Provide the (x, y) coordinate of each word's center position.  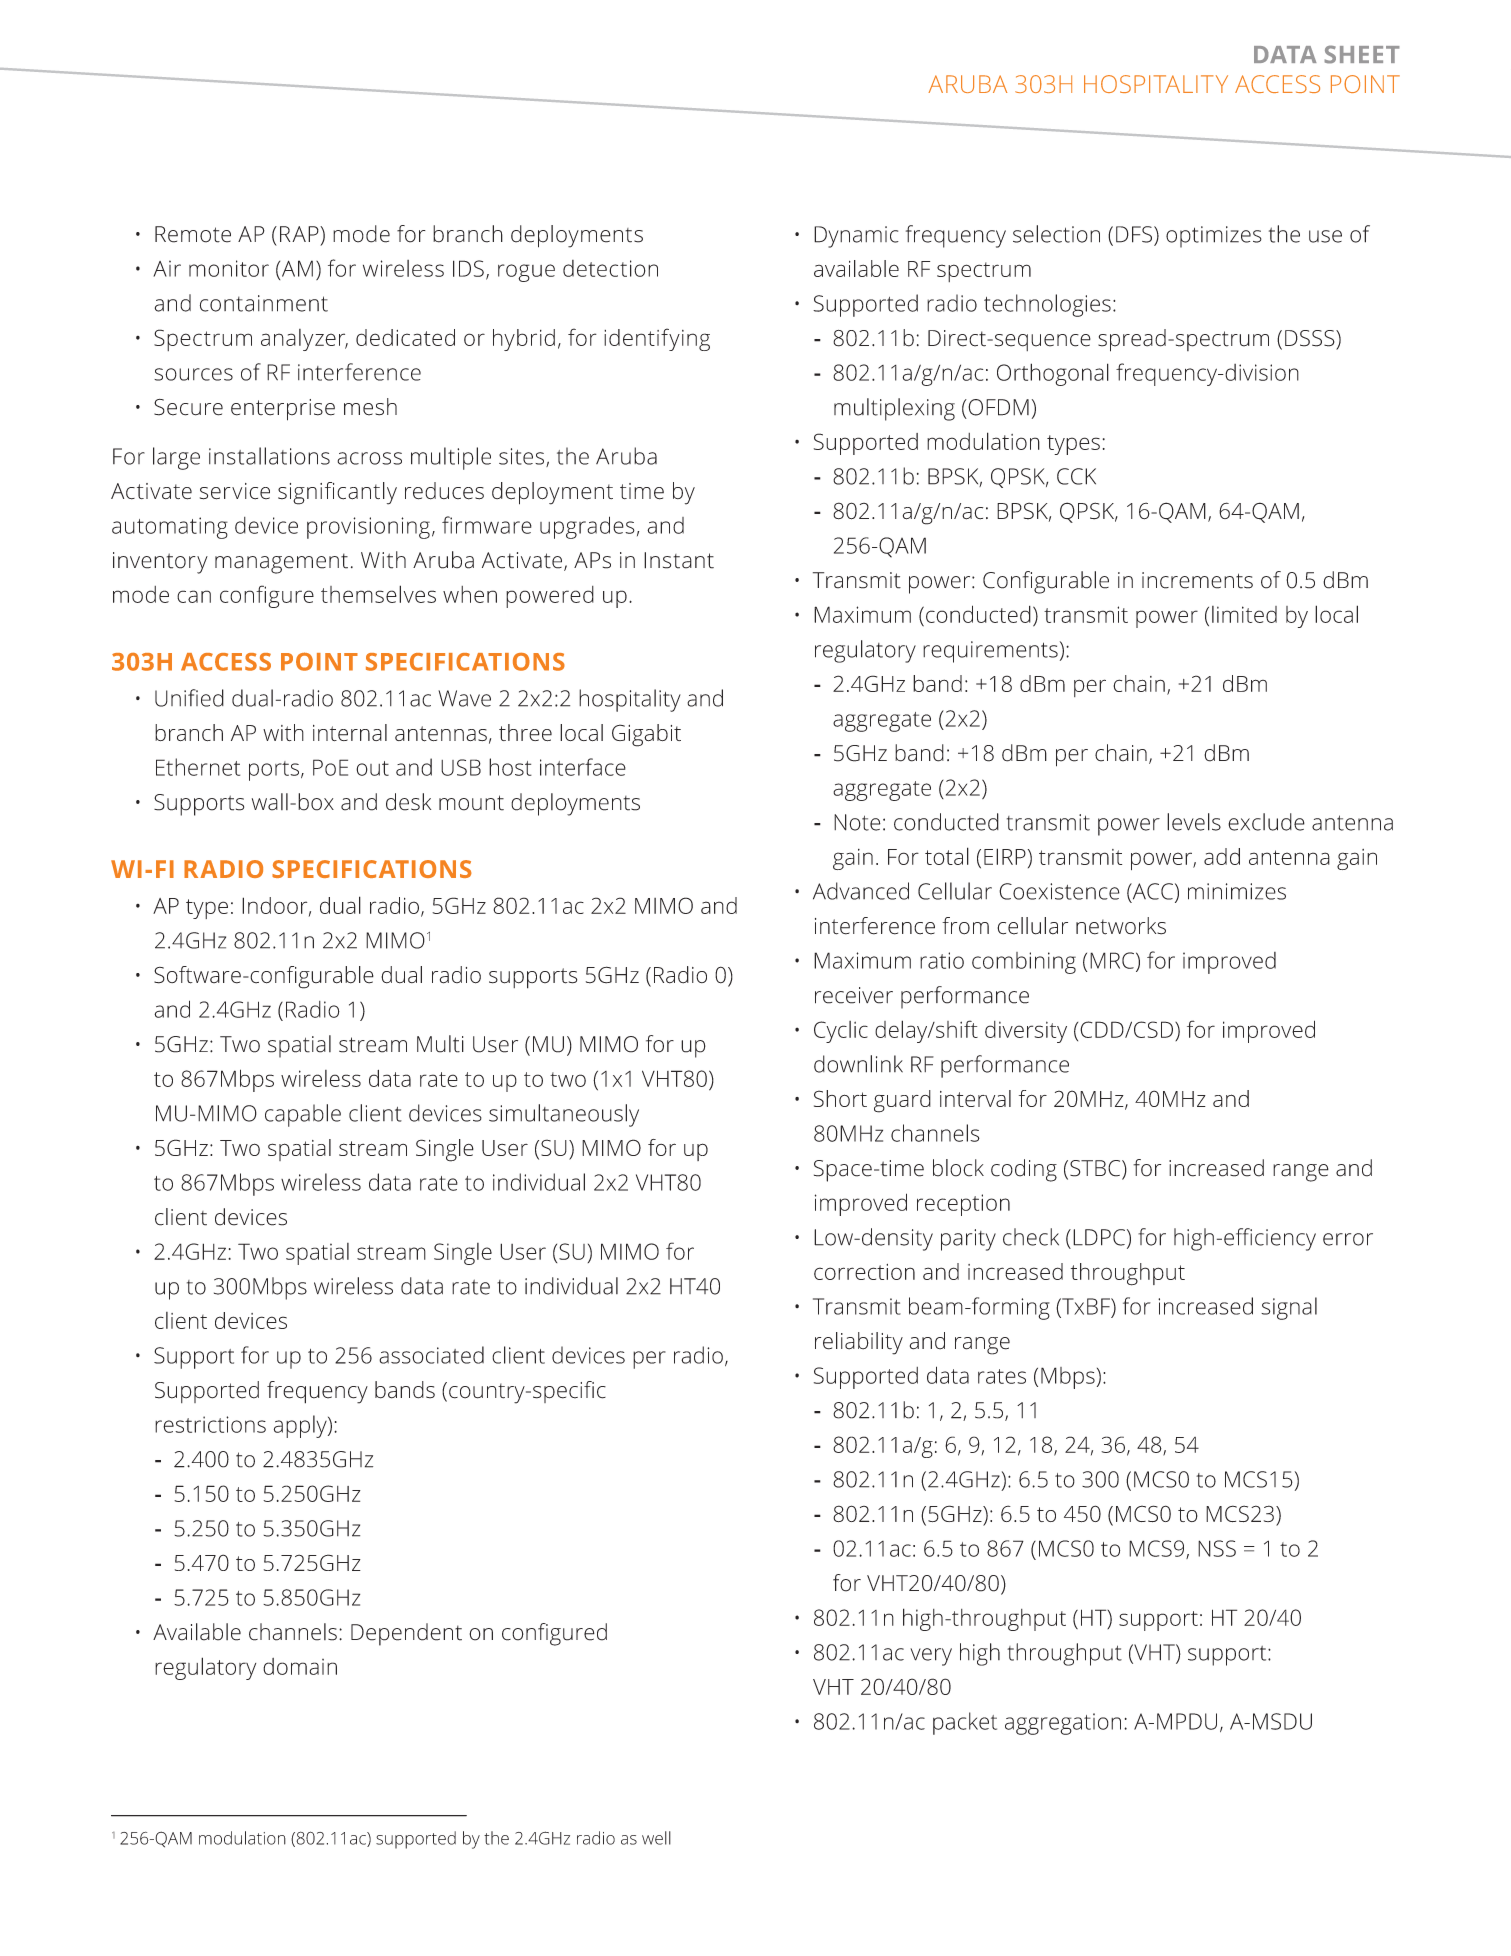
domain (300, 1666)
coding (1024, 1170)
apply (301, 1426)
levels (1194, 822)
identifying (657, 339)
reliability (859, 1343)
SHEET (1362, 54)
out (372, 768)
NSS (1217, 1548)
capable (303, 1115)
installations (269, 456)
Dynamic (856, 237)
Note (857, 822)
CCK (1076, 476)
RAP (300, 234)
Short (840, 1098)
